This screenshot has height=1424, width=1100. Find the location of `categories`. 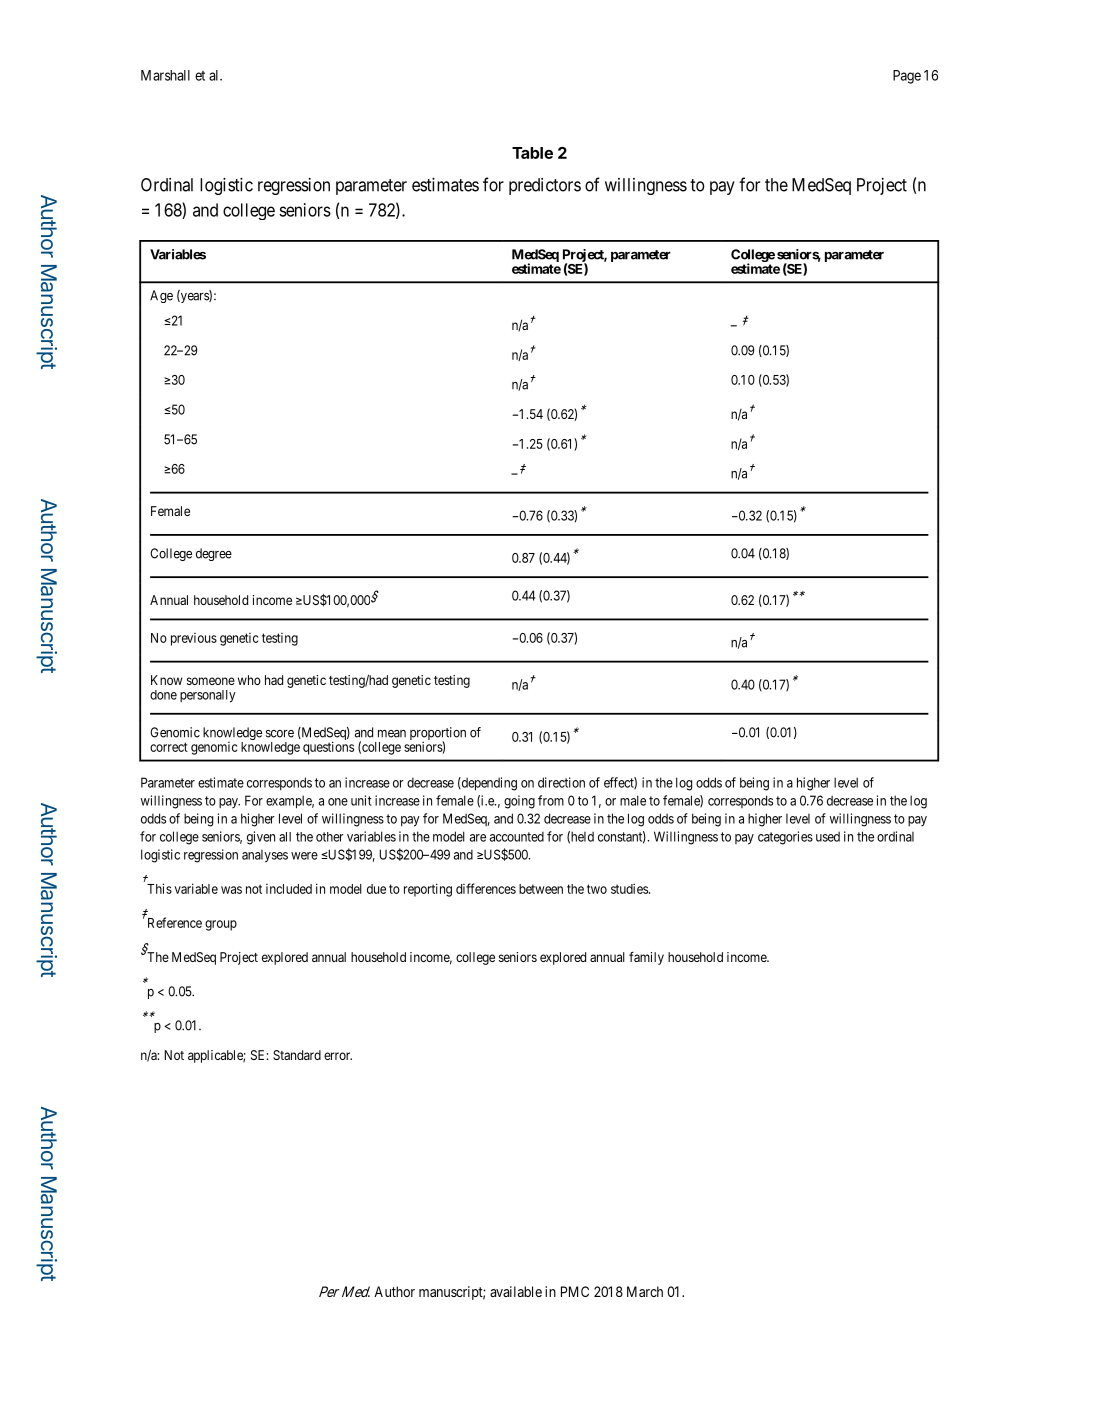

categories is located at coordinates (785, 838).
